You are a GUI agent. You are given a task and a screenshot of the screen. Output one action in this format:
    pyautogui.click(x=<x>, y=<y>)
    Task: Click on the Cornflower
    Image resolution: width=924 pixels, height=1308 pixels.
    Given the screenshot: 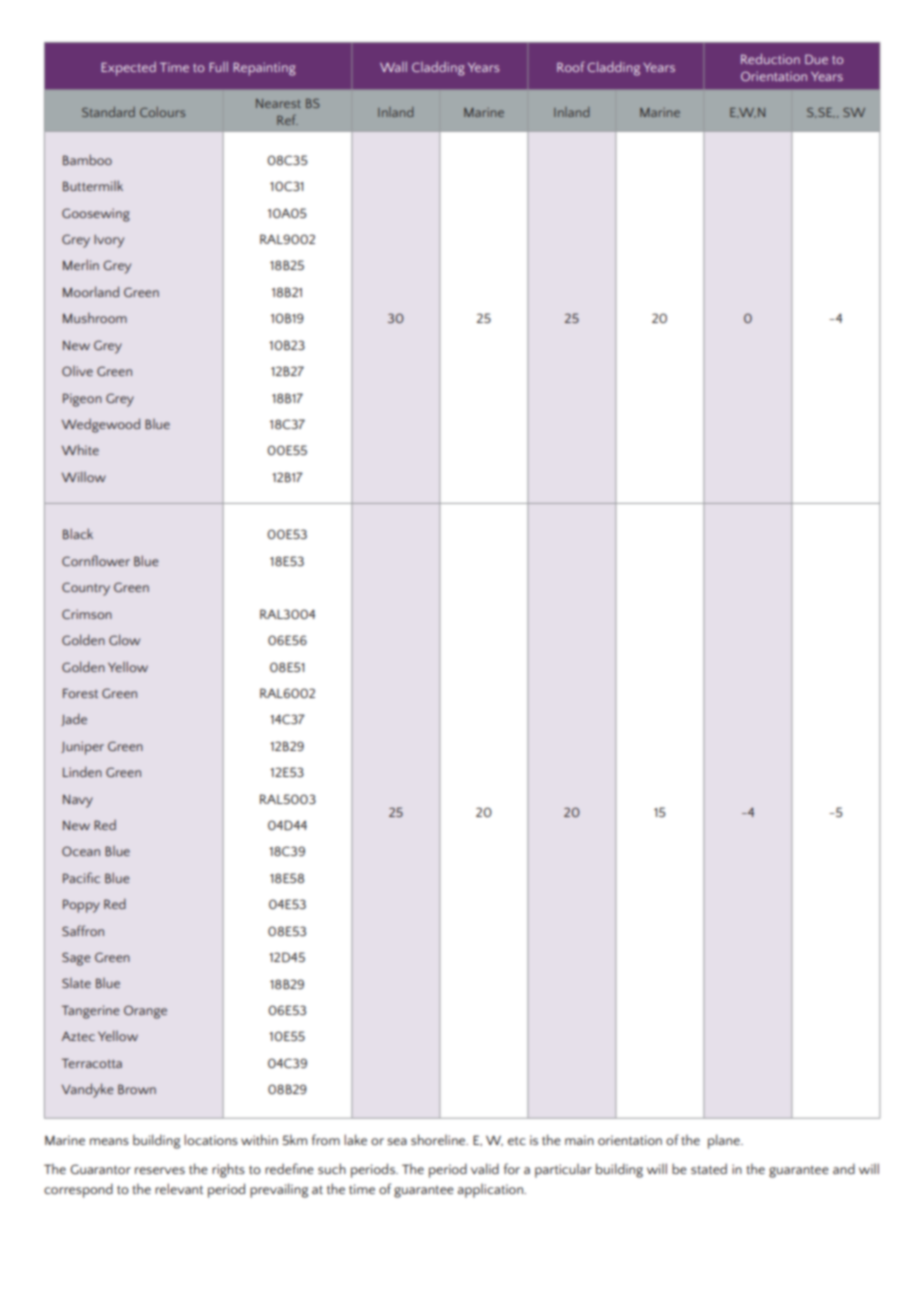 What is the action you would take?
    pyautogui.click(x=96, y=560)
